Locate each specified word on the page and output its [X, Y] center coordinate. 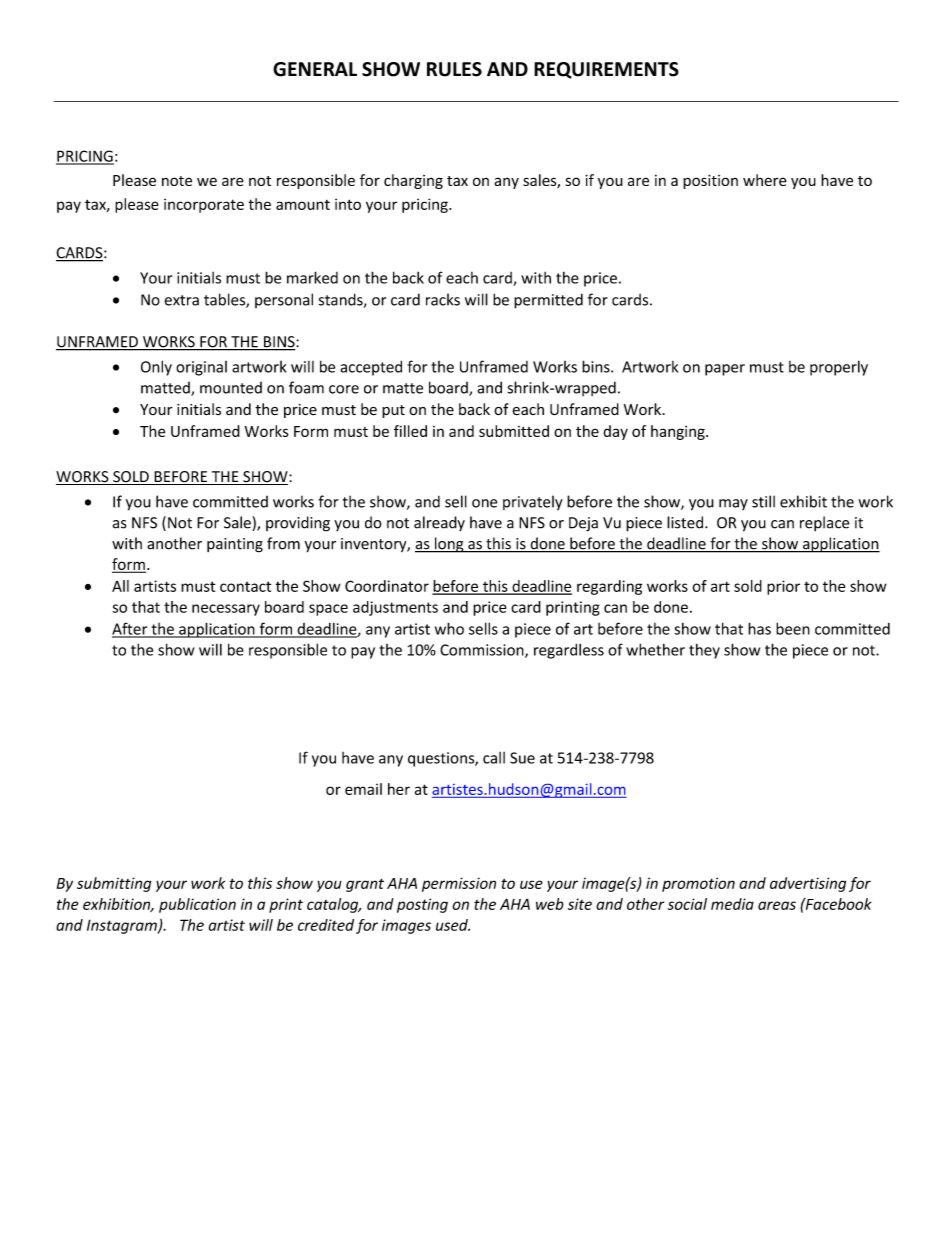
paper [725, 370]
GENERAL [315, 69]
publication [197, 905]
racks [443, 299]
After [131, 629]
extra [181, 300]
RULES [454, 69]
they [704, 651]
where [765, 180]
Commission [483, 651]
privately [533, 502]
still [763, 501]
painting [235, 545]
